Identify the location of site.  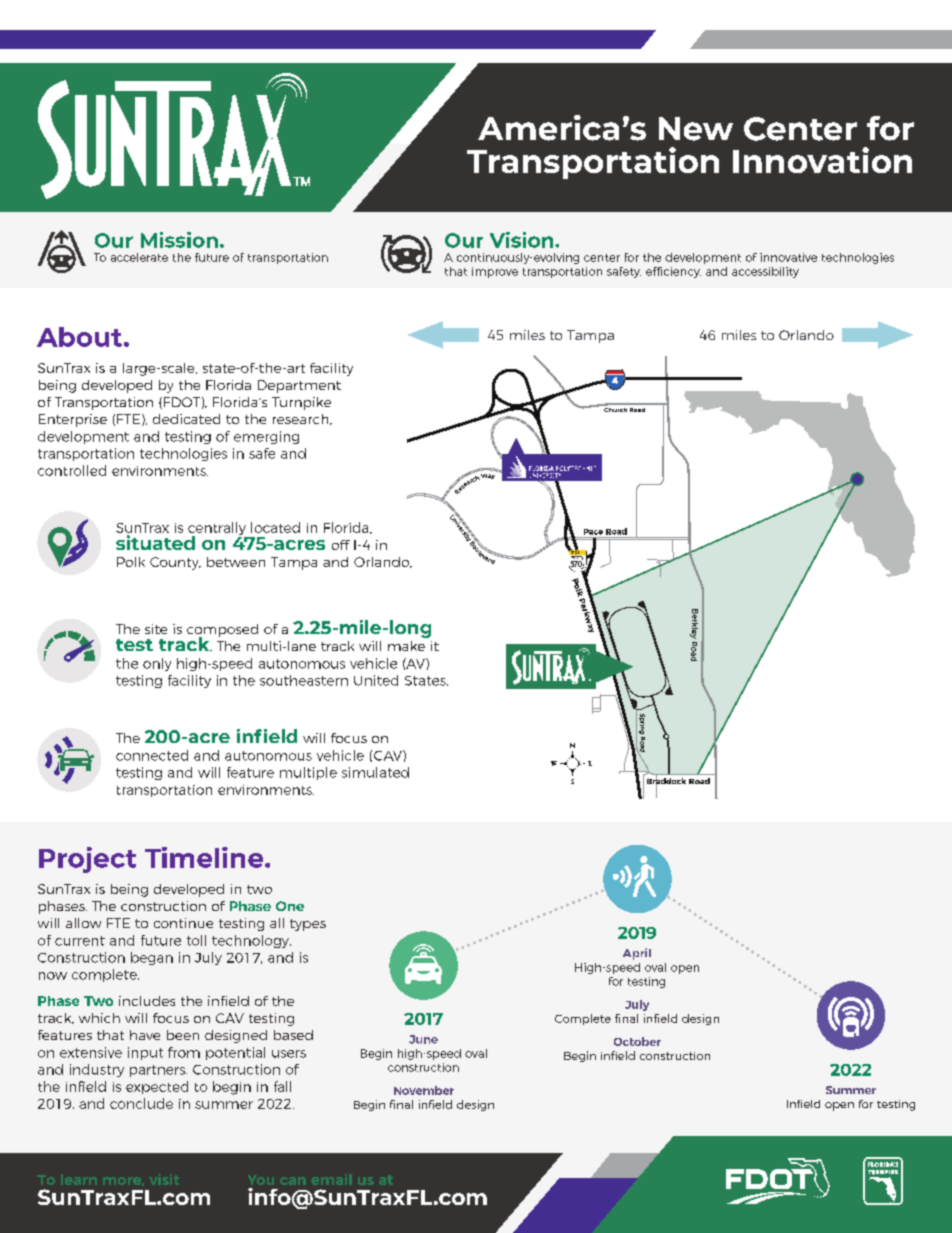
(156, 629).
